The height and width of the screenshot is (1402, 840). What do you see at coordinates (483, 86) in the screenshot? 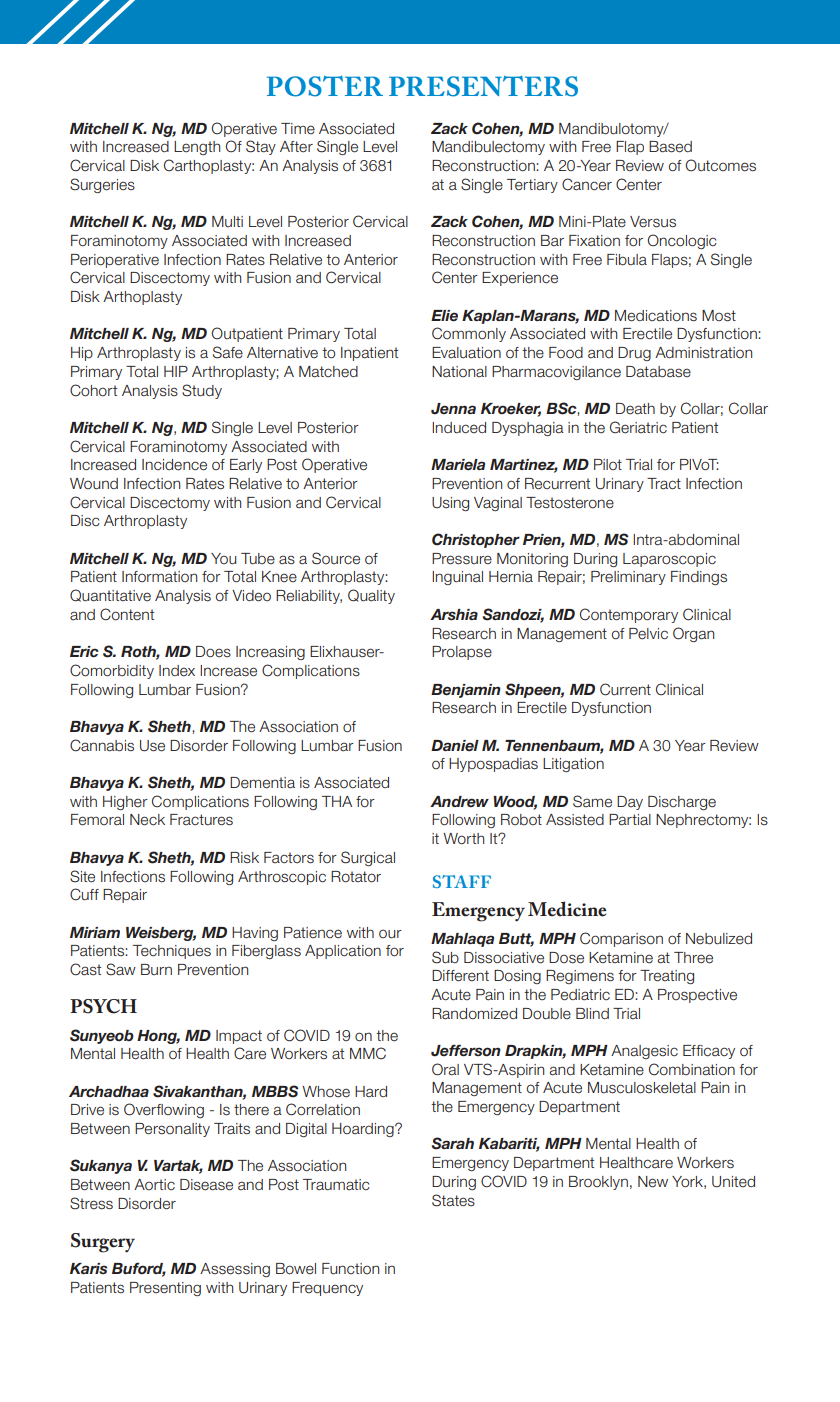
I see `PRESENTERS` at bounding box center [483, 86].
